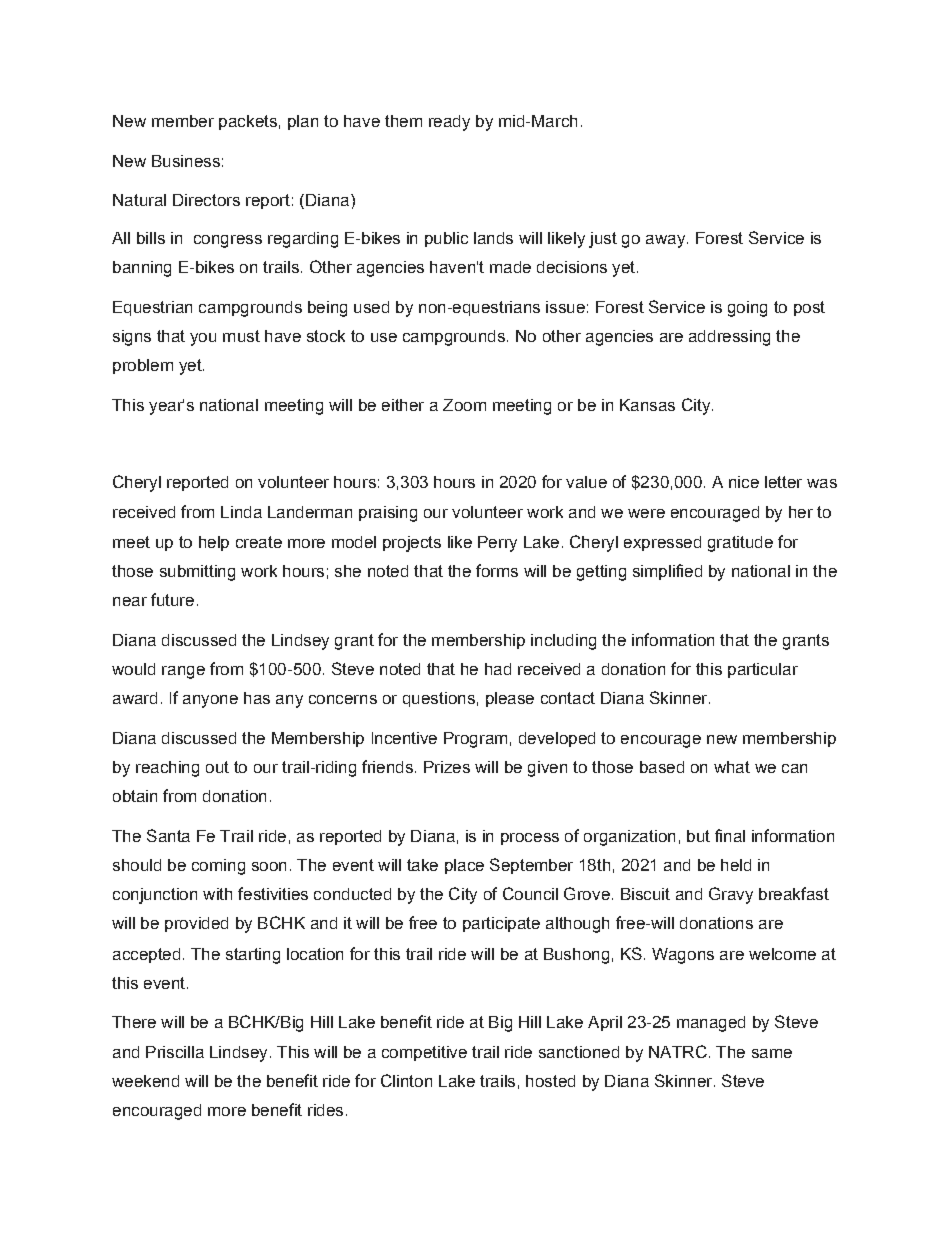  What do you see at coordinates (667, 572) in the screenshot?
I see `simplified` at bounding box center [667, 572].
